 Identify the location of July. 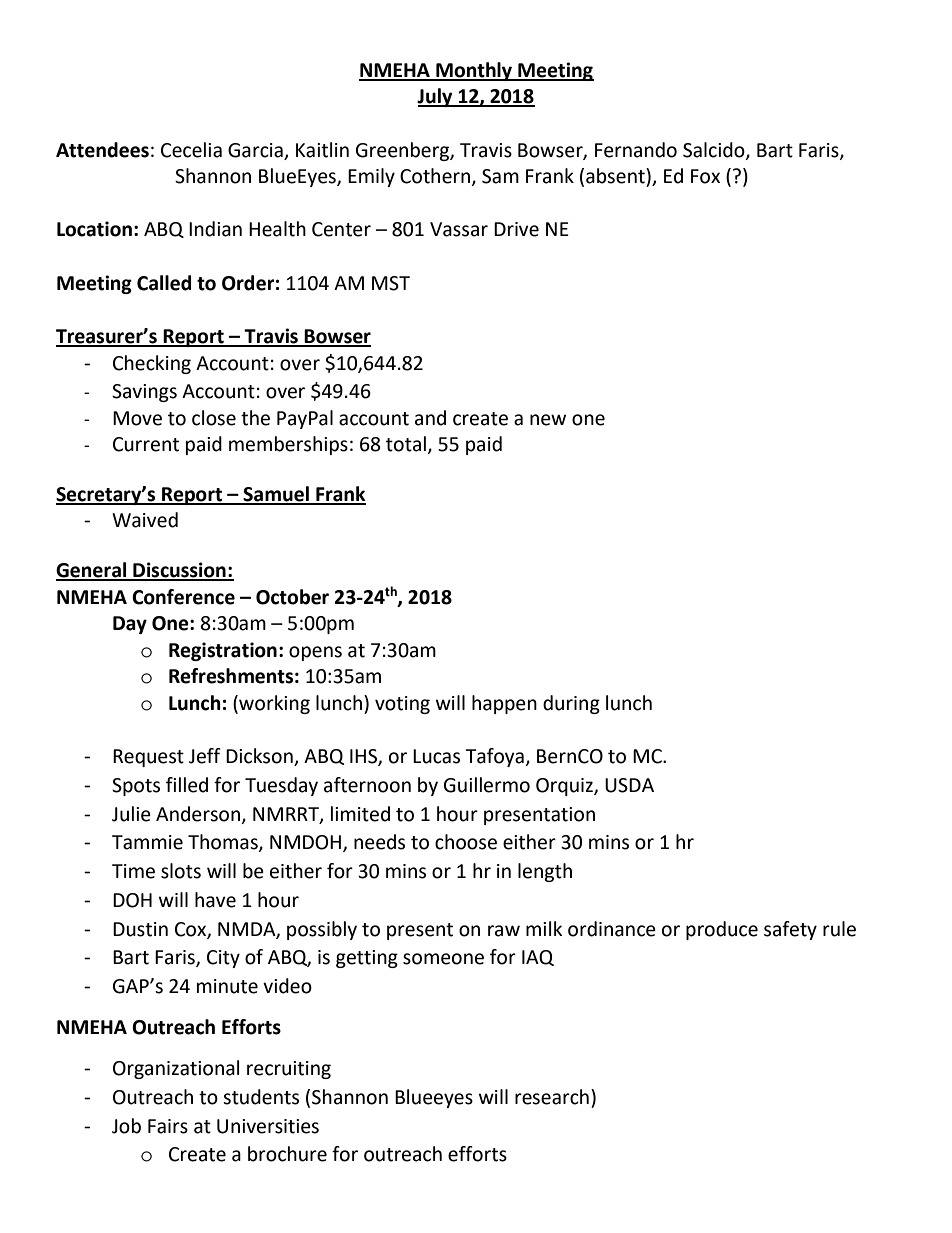
(436, 97).
